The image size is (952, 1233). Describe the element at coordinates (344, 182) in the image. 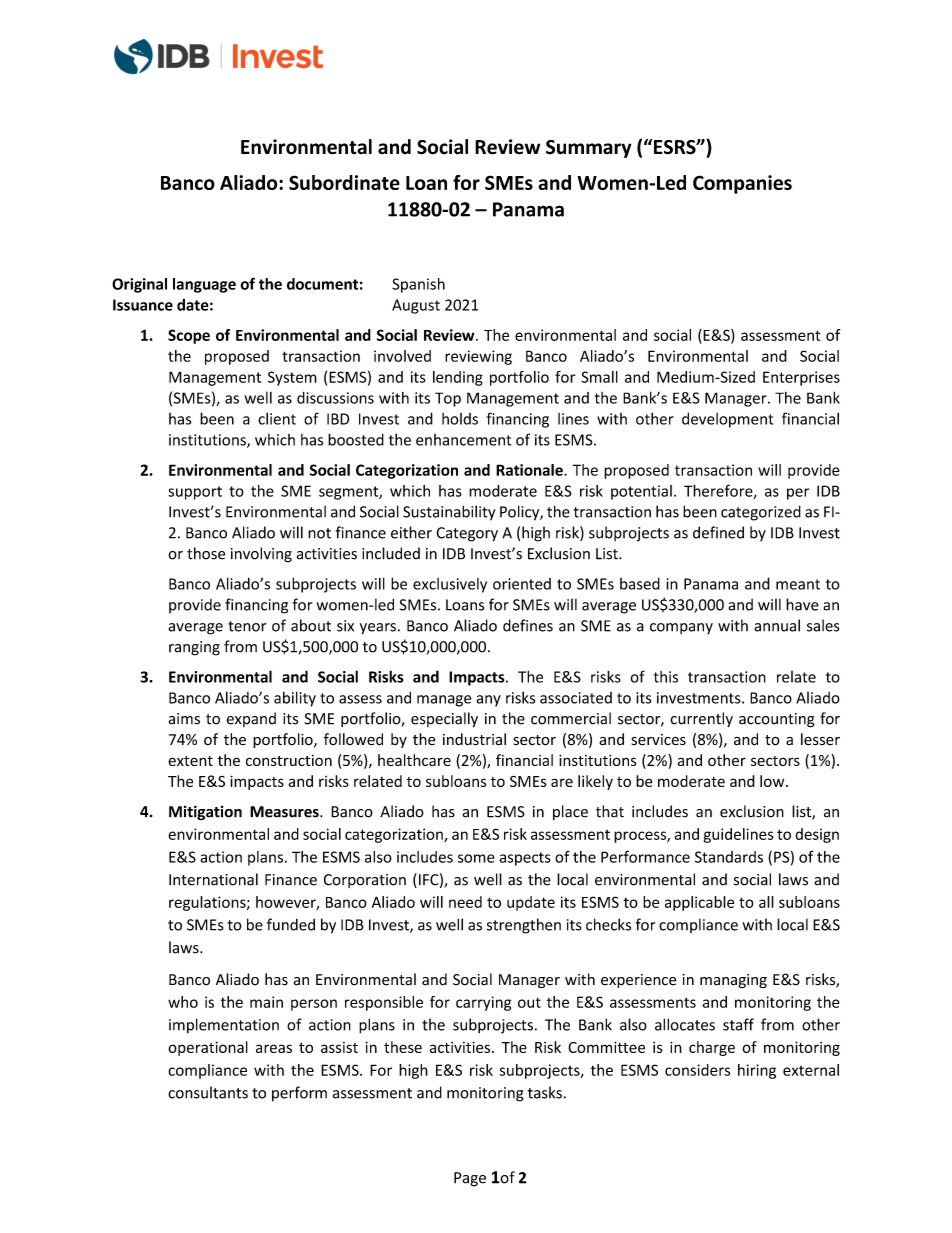

I see `Subordinate` at that location.
